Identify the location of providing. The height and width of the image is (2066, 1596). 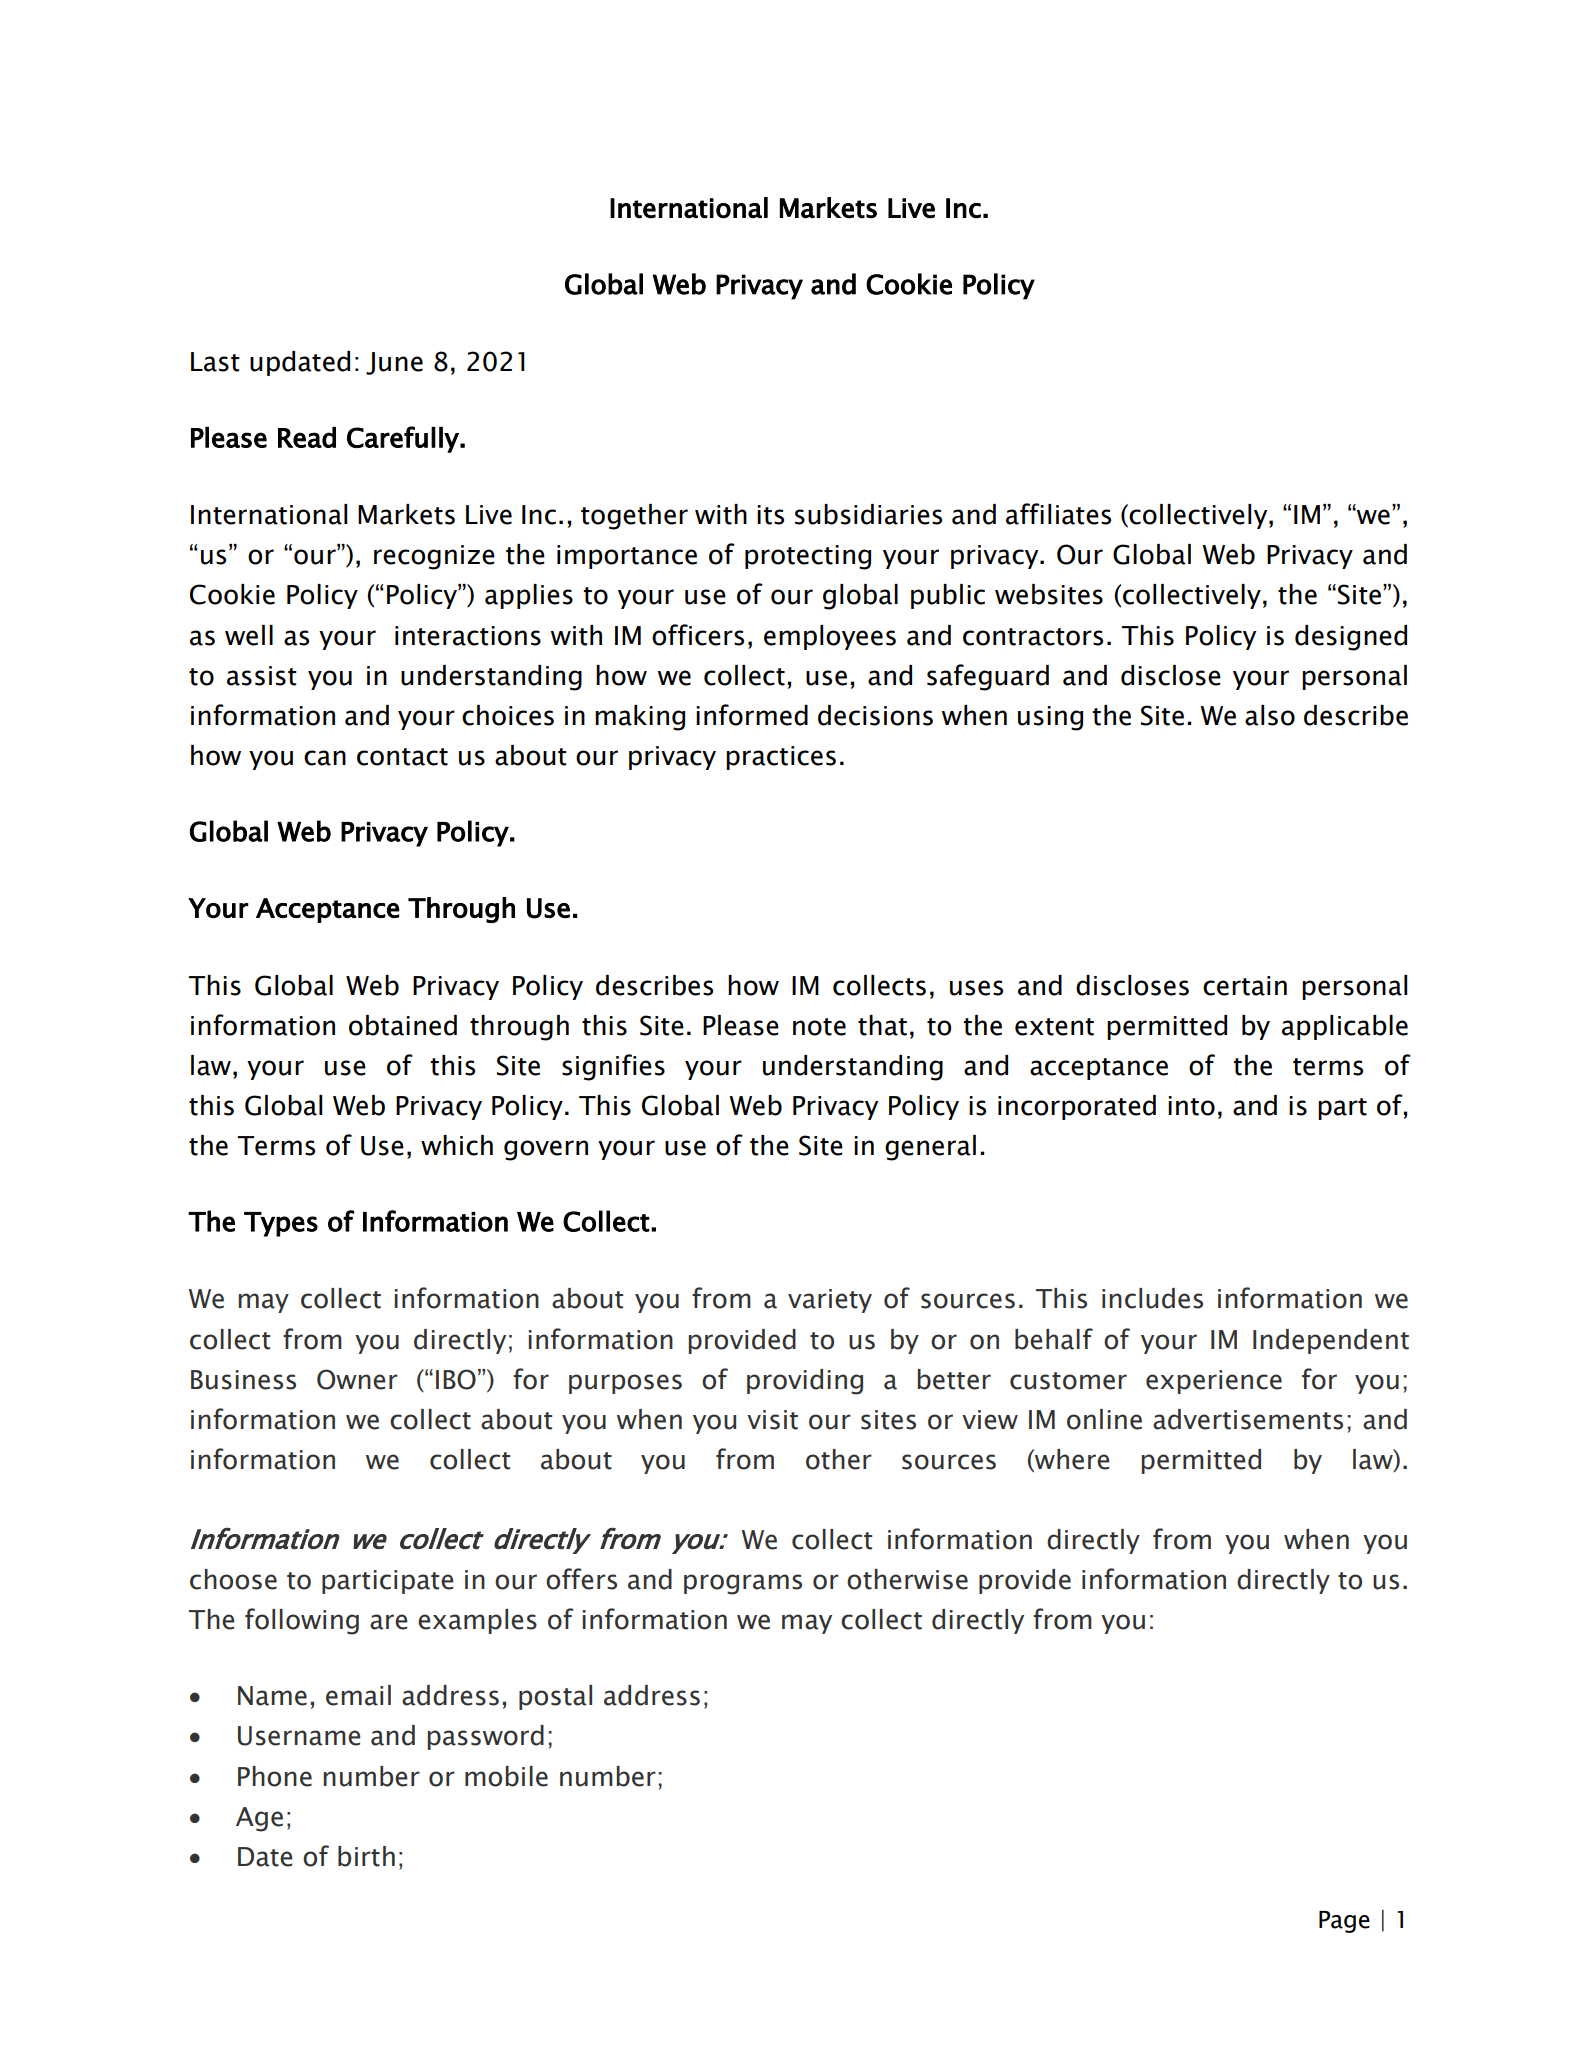
(805, 1382).
